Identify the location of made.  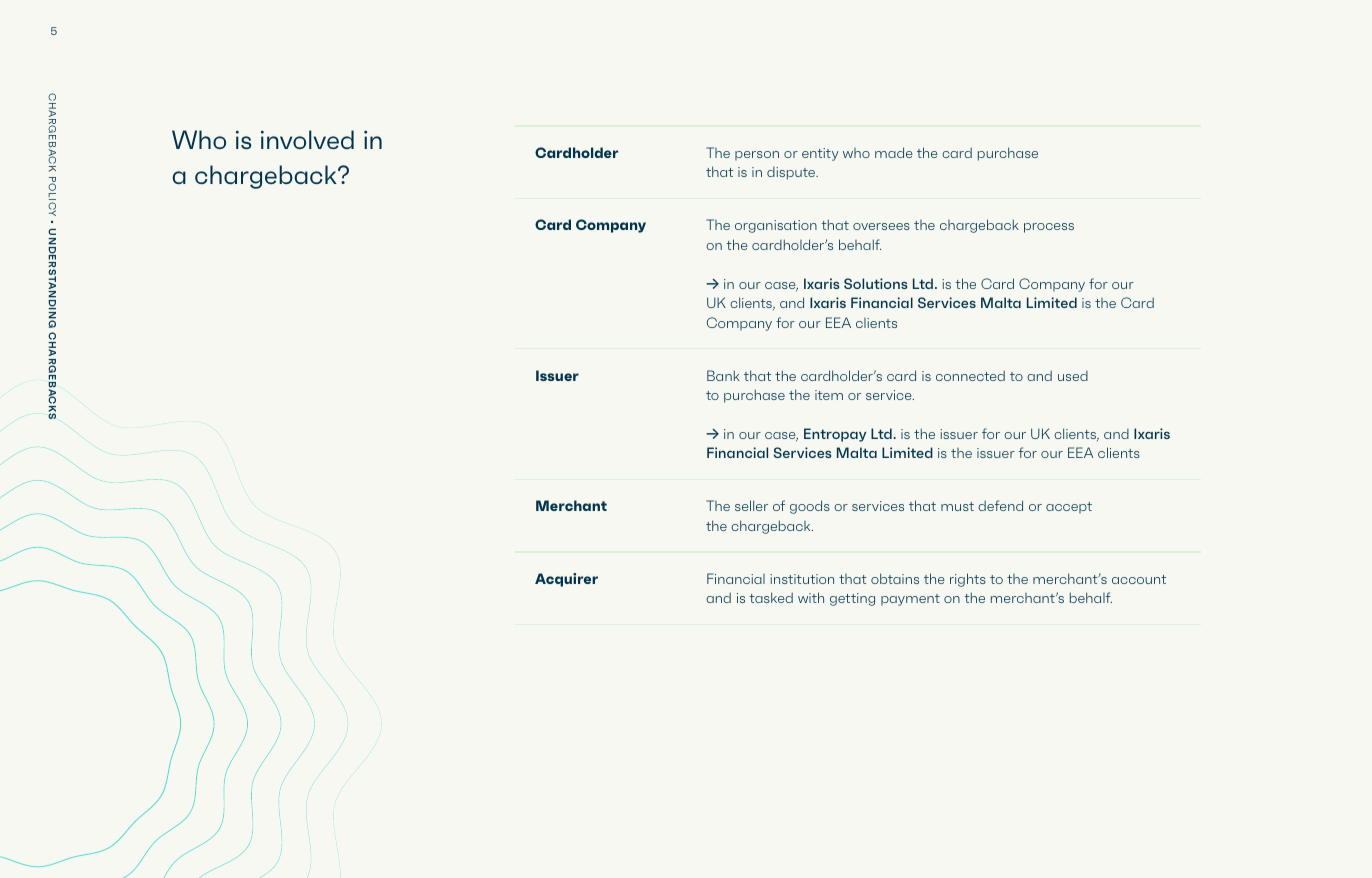
(894, 152).
